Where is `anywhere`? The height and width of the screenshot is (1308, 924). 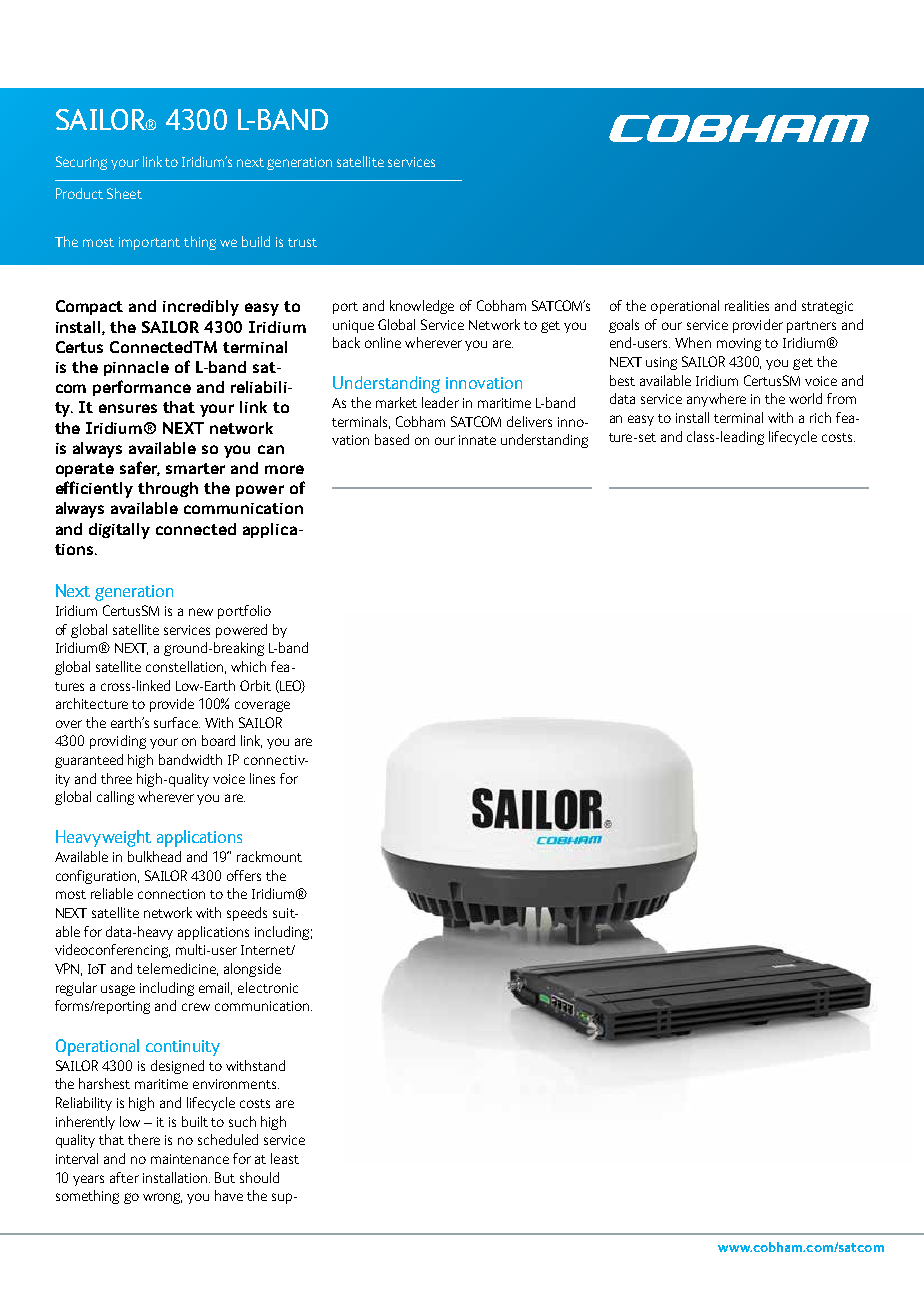 anywhere is located at coordinates (716, 400).
